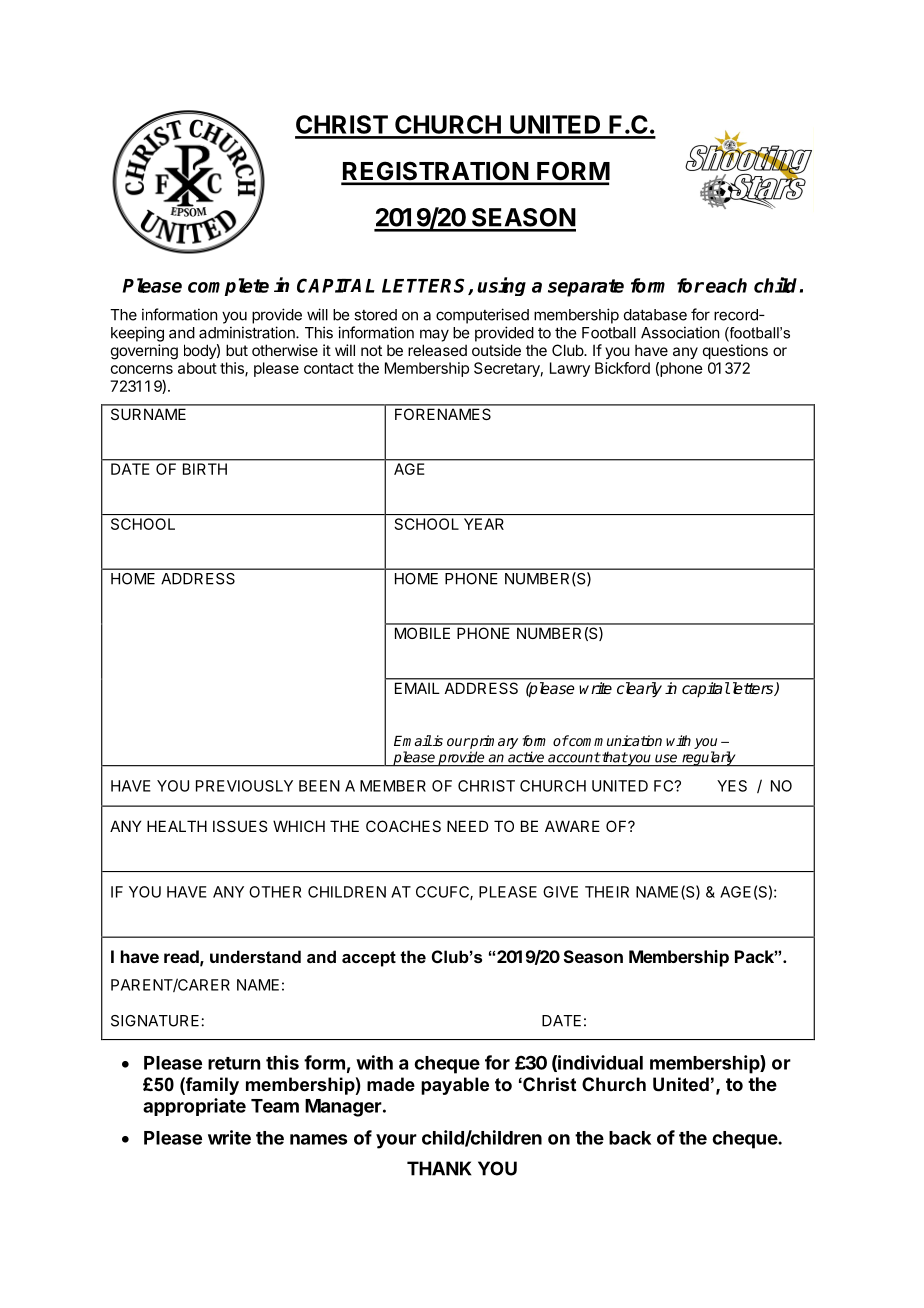  I want to click on may, so click(434, 335).
